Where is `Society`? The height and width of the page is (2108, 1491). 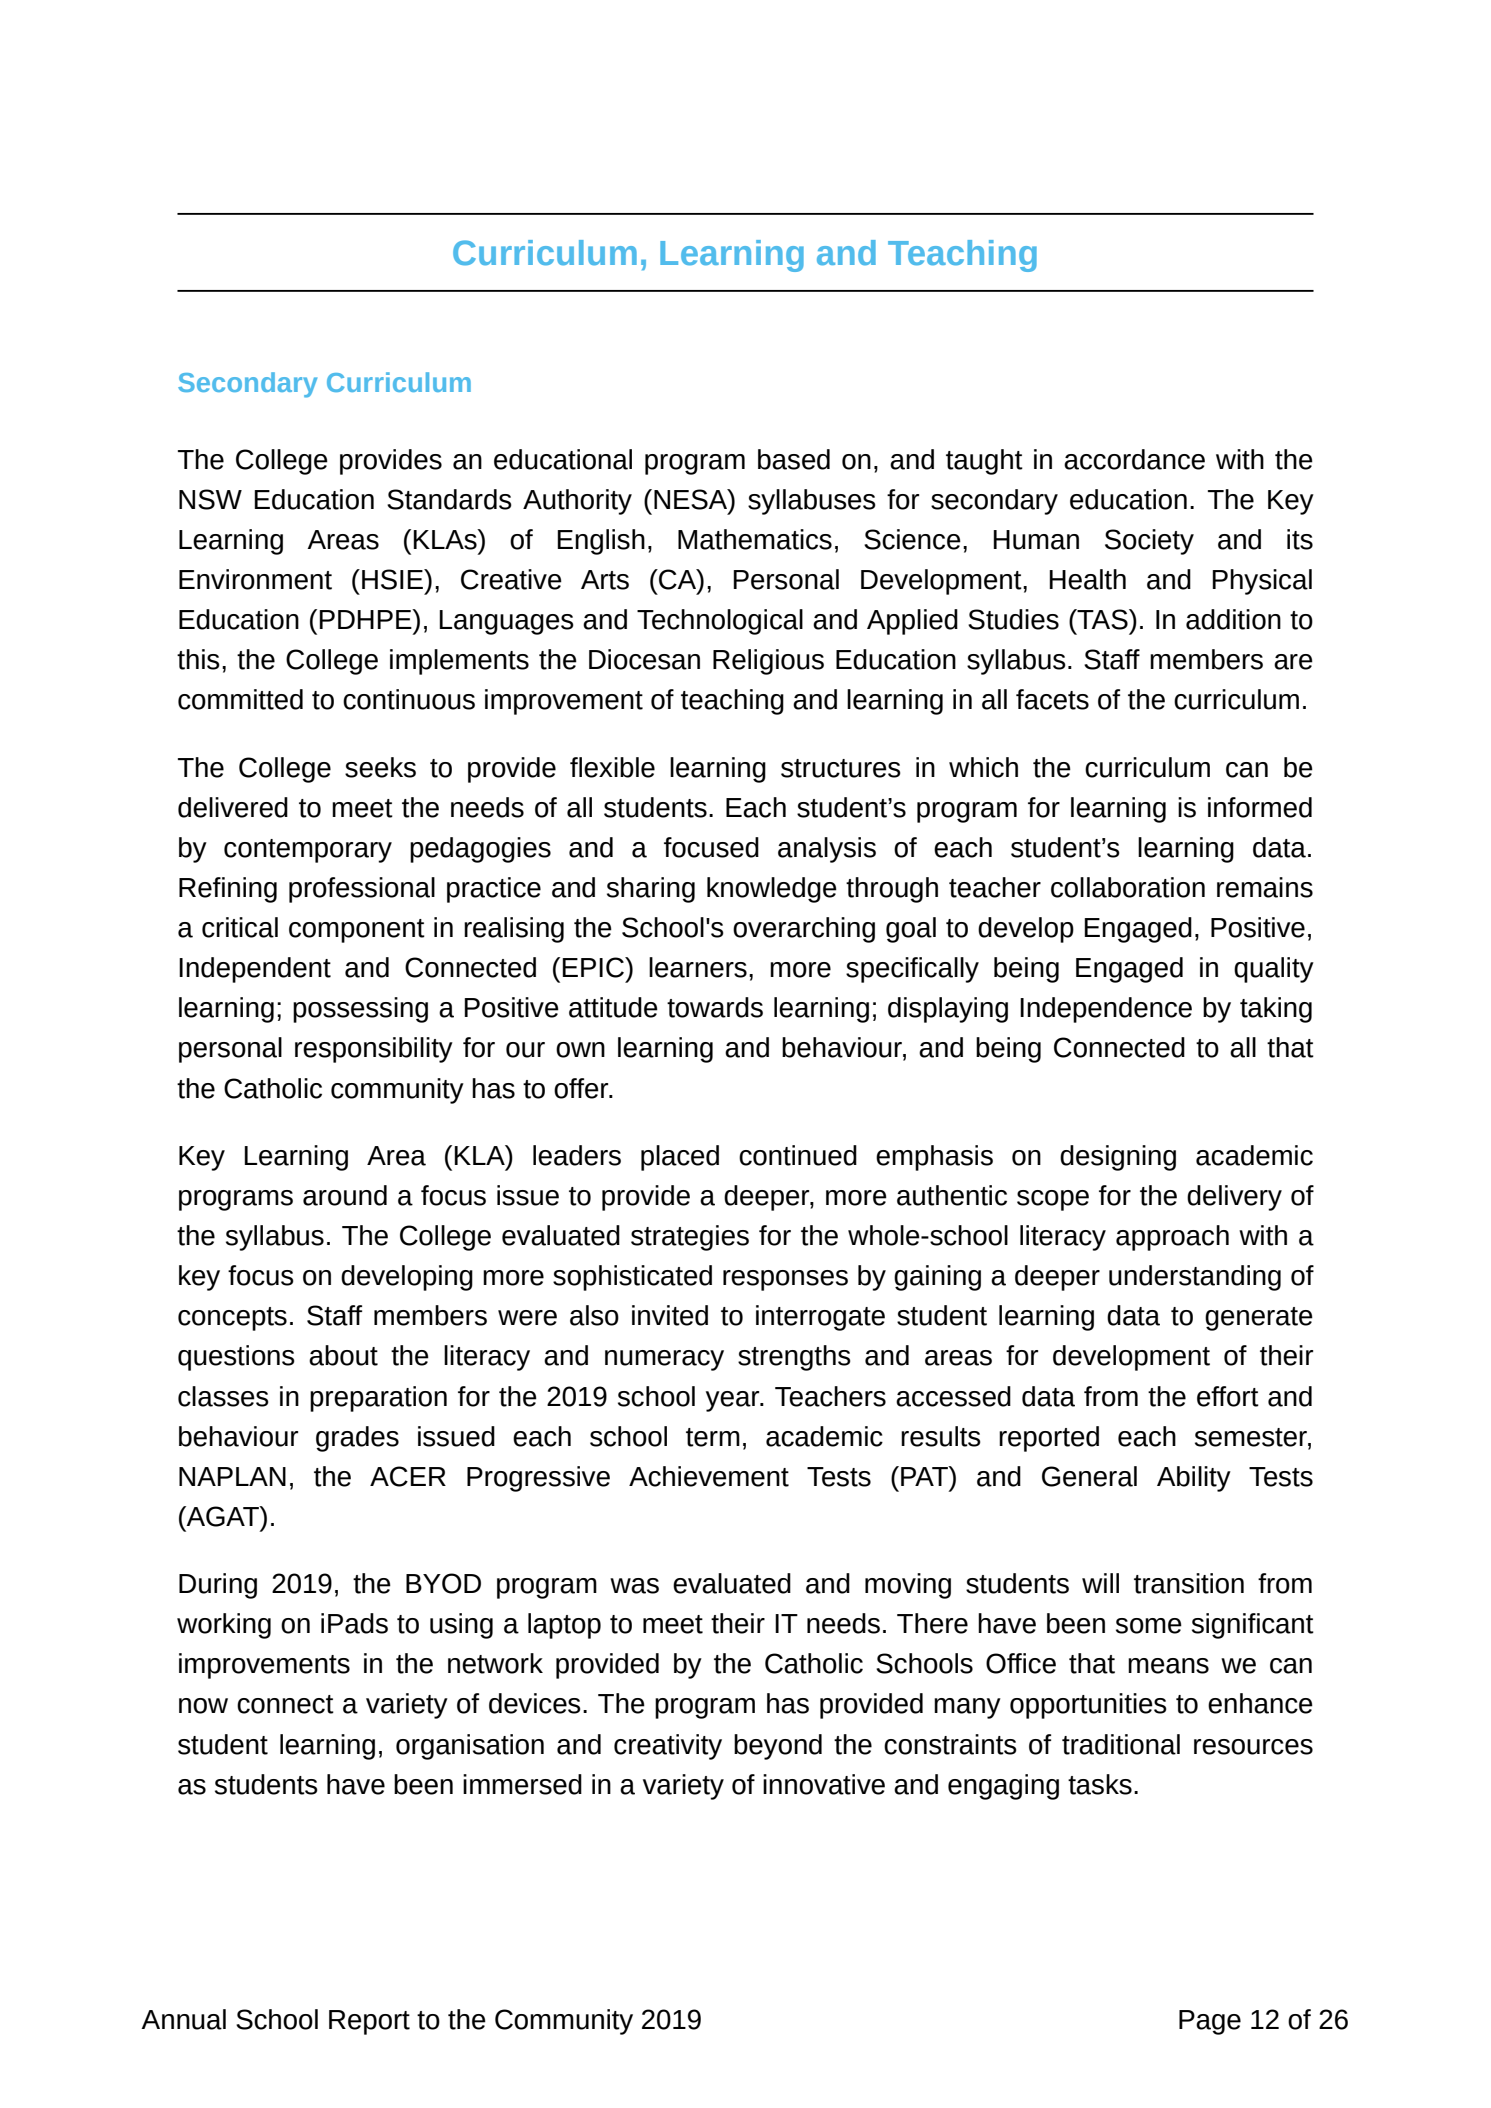
Society is located at coordinates (1149, 542).
